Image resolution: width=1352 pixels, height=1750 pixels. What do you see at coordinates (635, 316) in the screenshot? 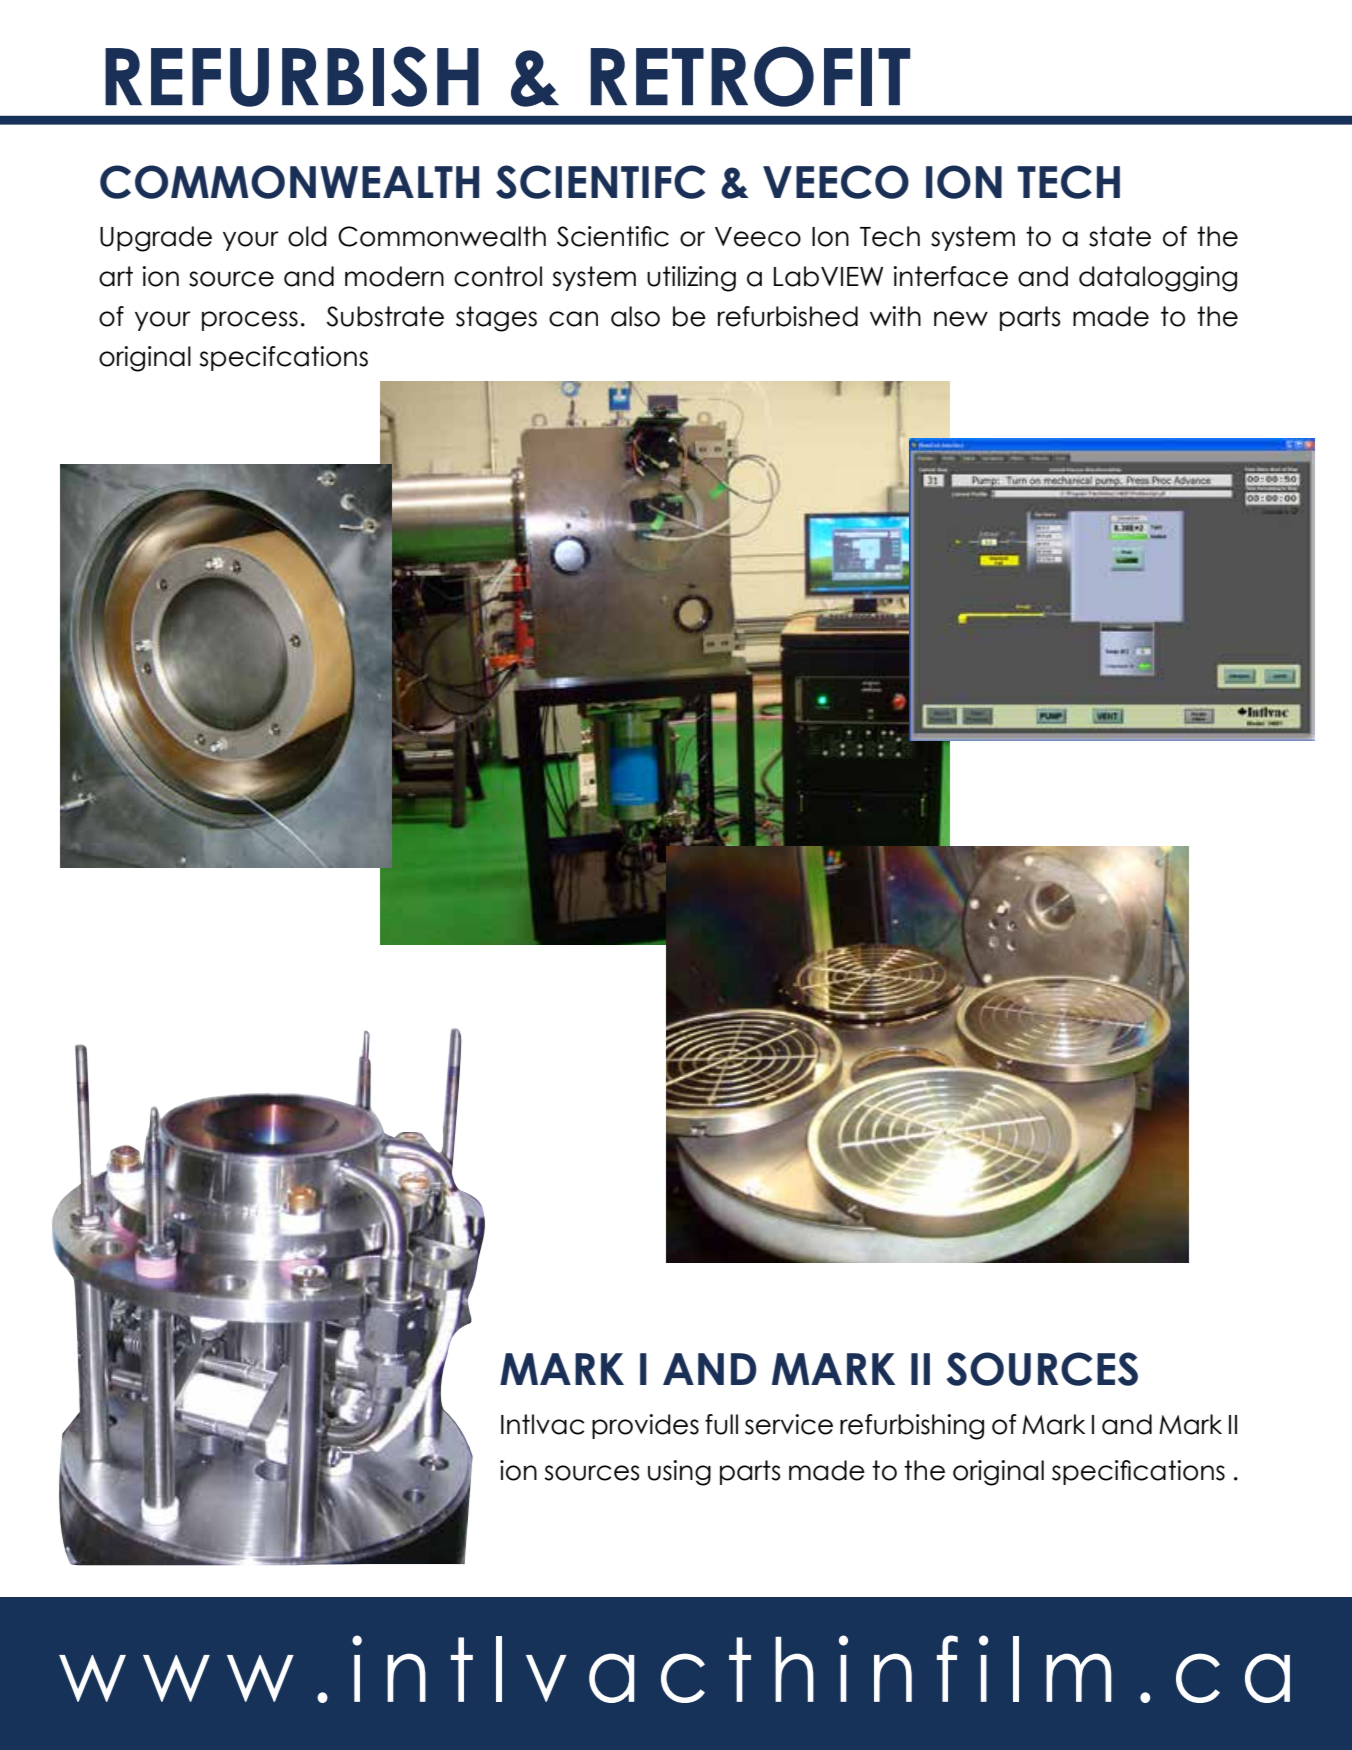
I see `also` at bounding box center [635, 316].
